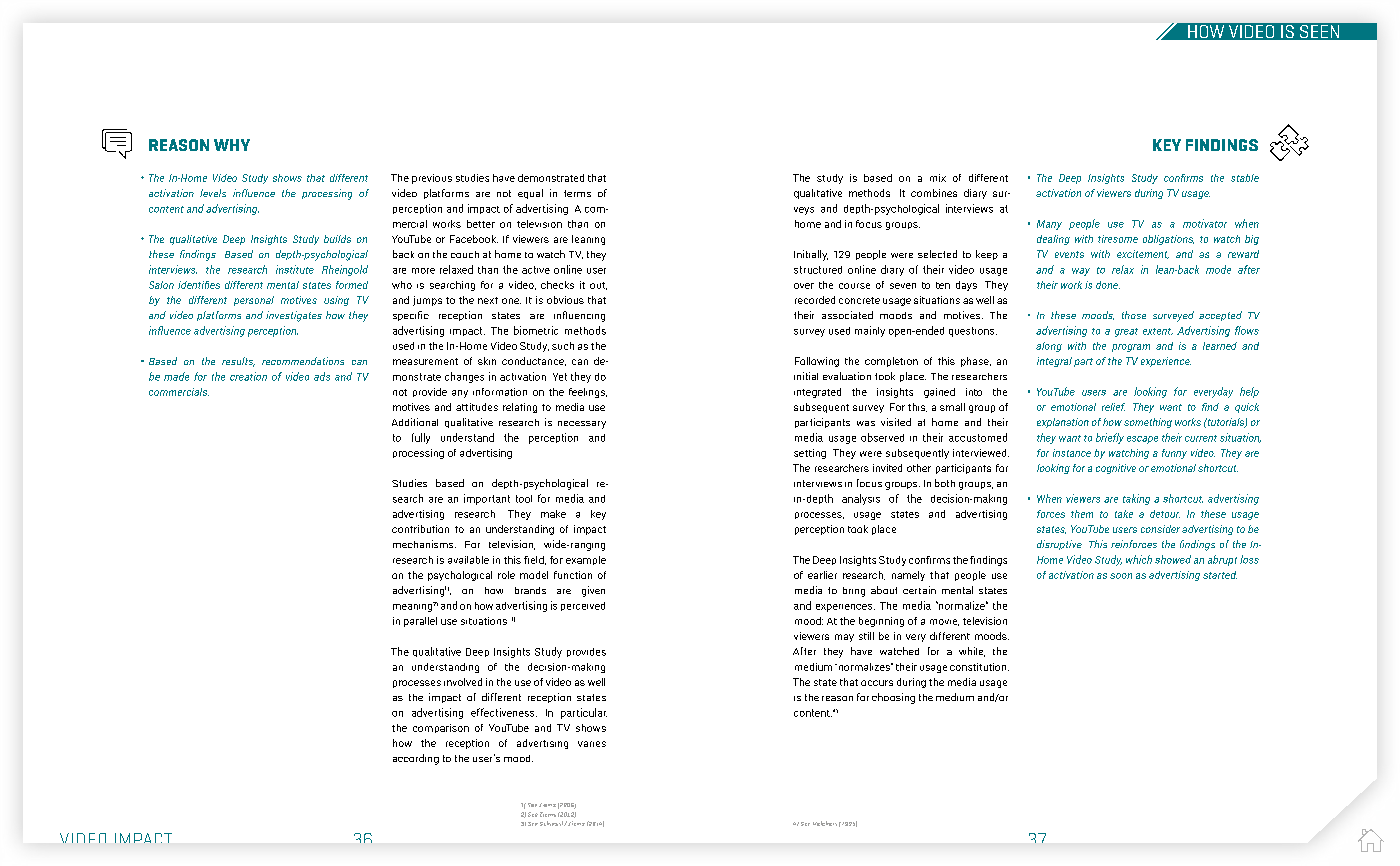 The height and width of the screenshot is (866, 1400). What do you see at coordinates (817, 362) in the screenshot?
I see `Following` at bounding box center [817, 362].
